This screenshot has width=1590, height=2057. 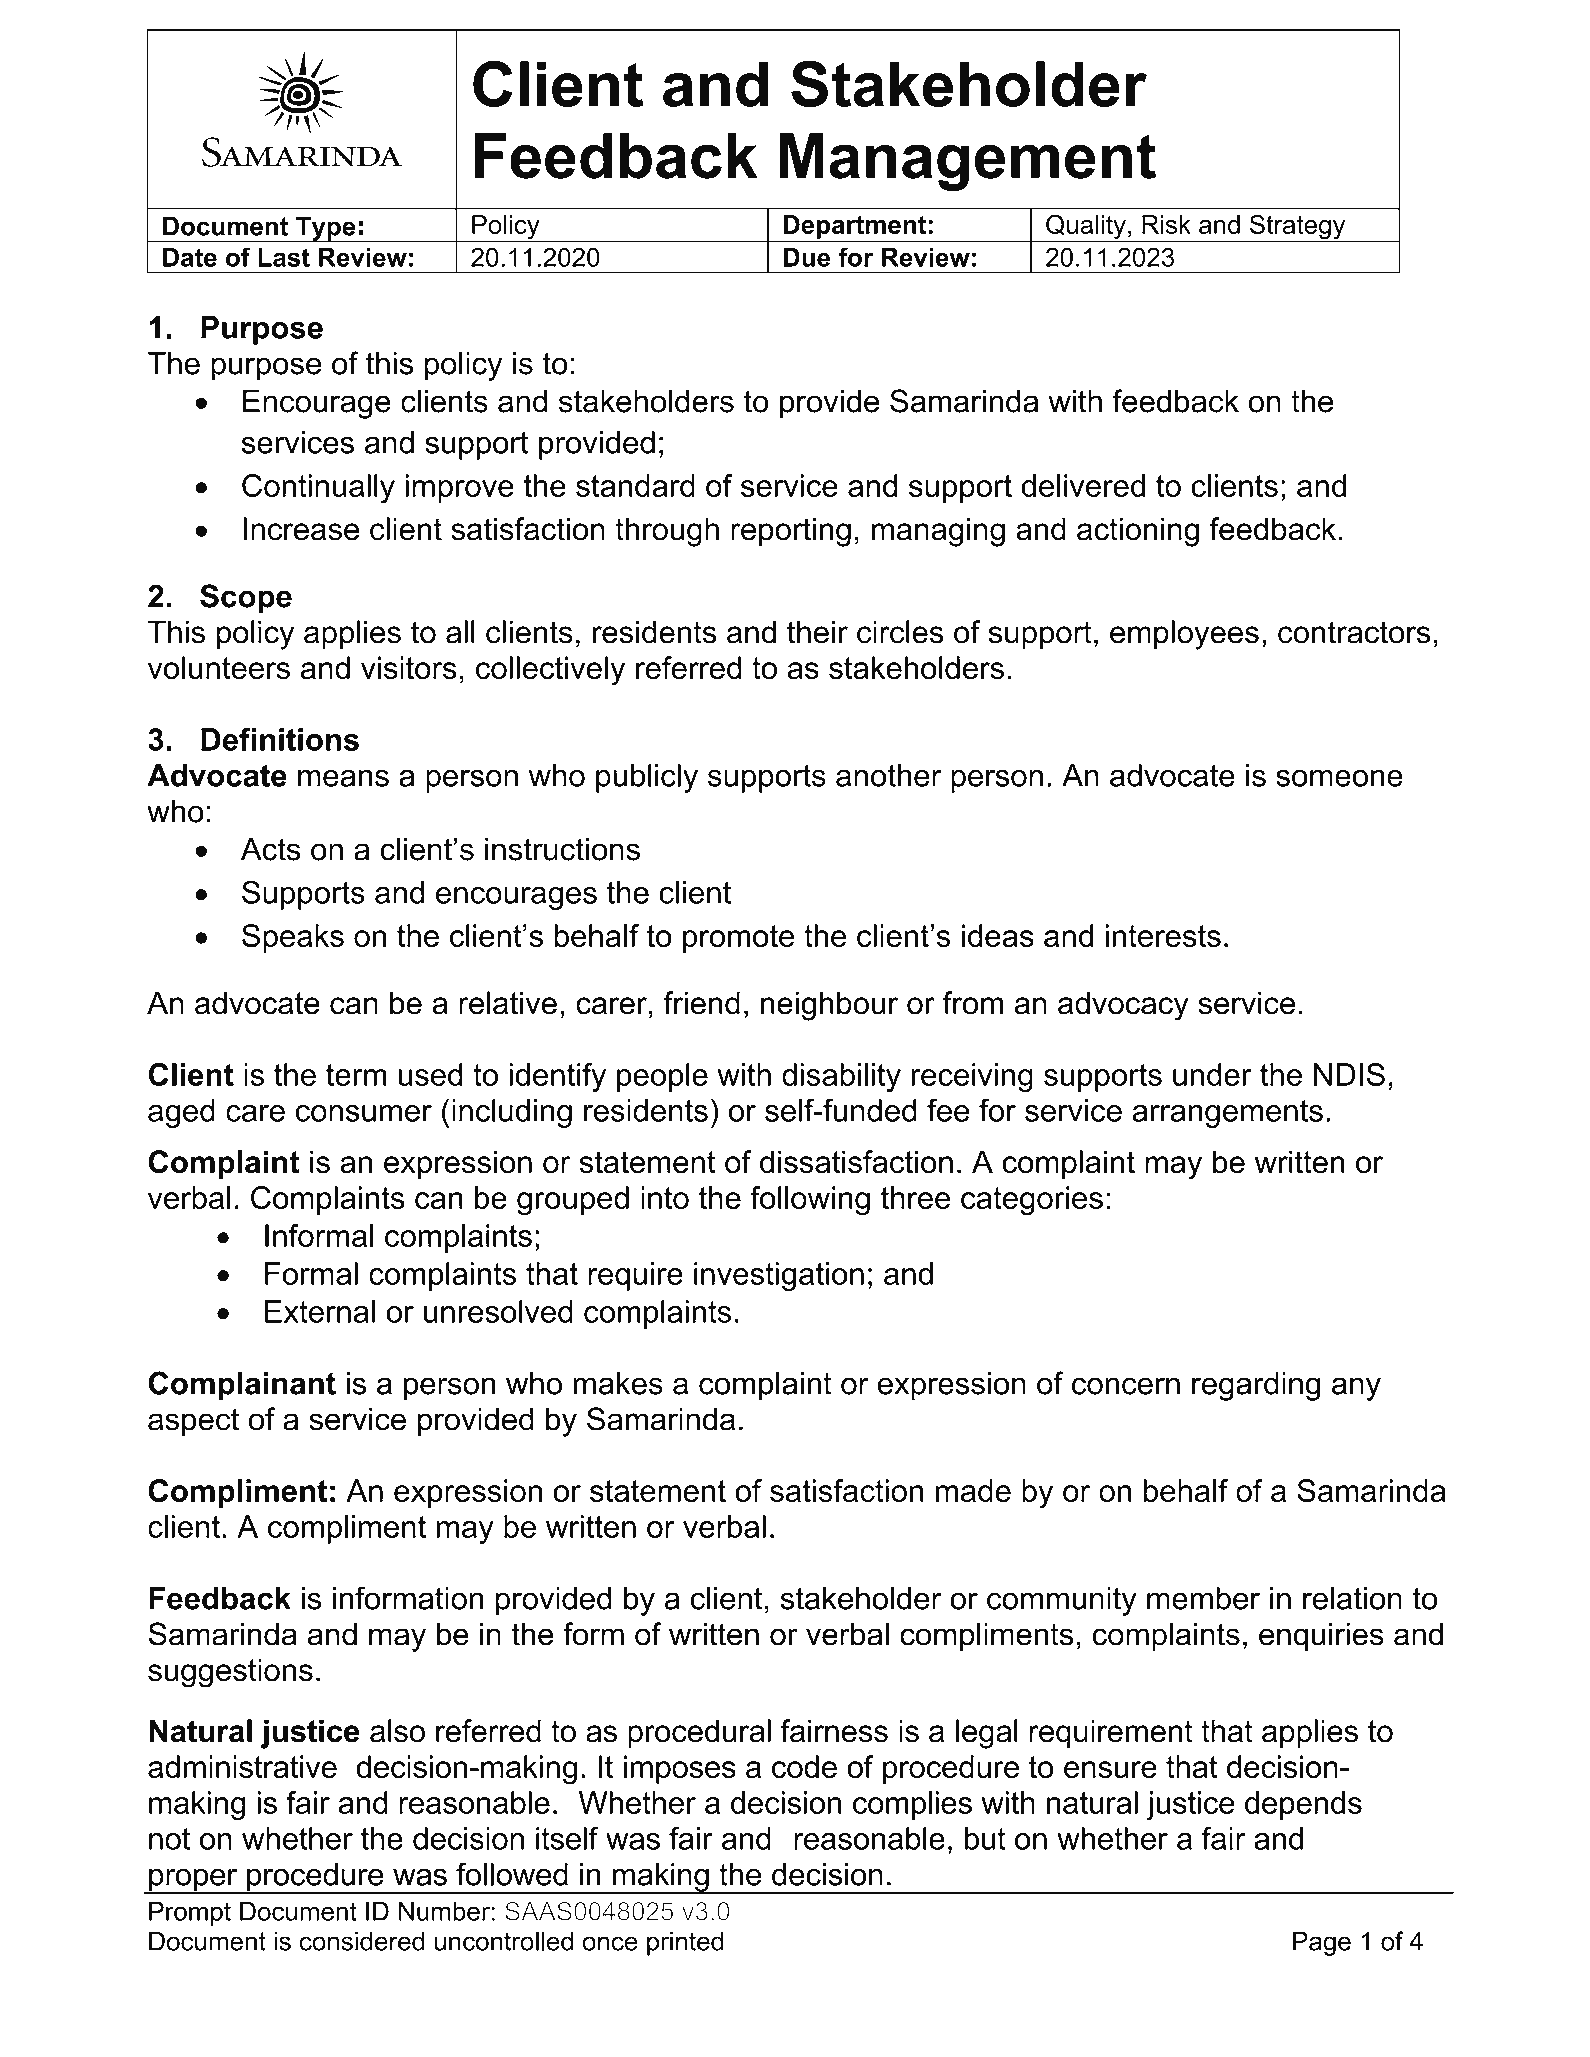 What do you see at coordinates (807, 257) in the screenshot?
I see `Due` at bounding box center [807, 257].
